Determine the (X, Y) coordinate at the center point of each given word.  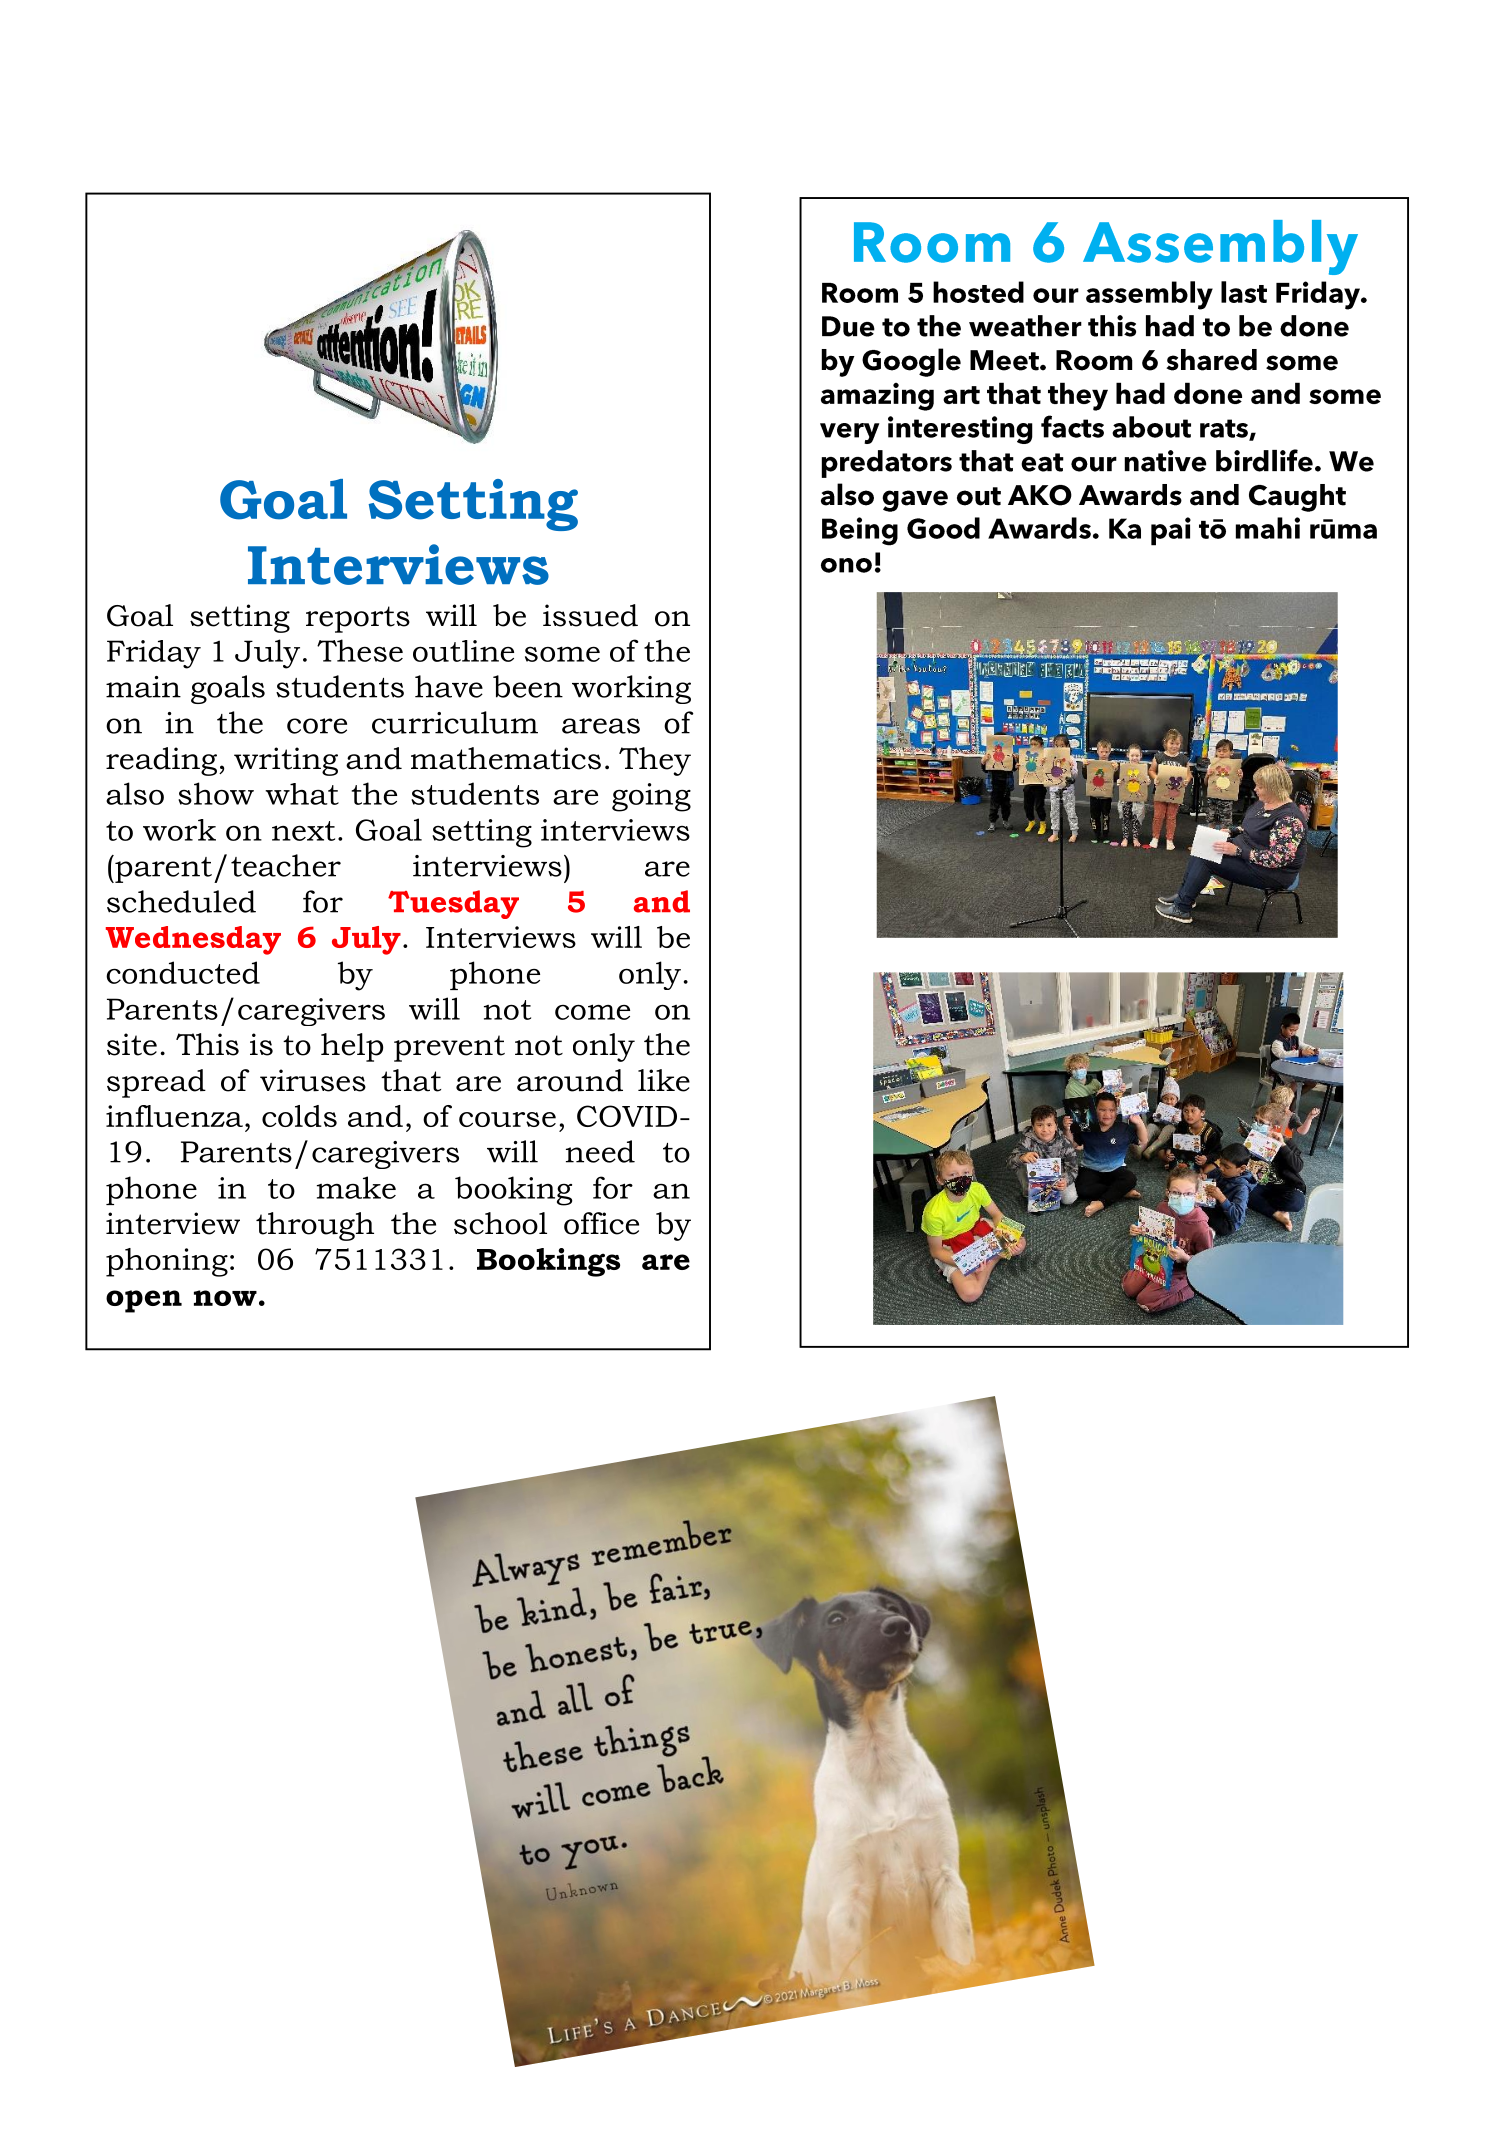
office (601, 1223)
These (360, 650)
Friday (154, 654)
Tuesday (453, 904)
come (592, 1012)
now (225, 1298)
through (315, 1226)
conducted (183, 972)
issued (590, 615)
